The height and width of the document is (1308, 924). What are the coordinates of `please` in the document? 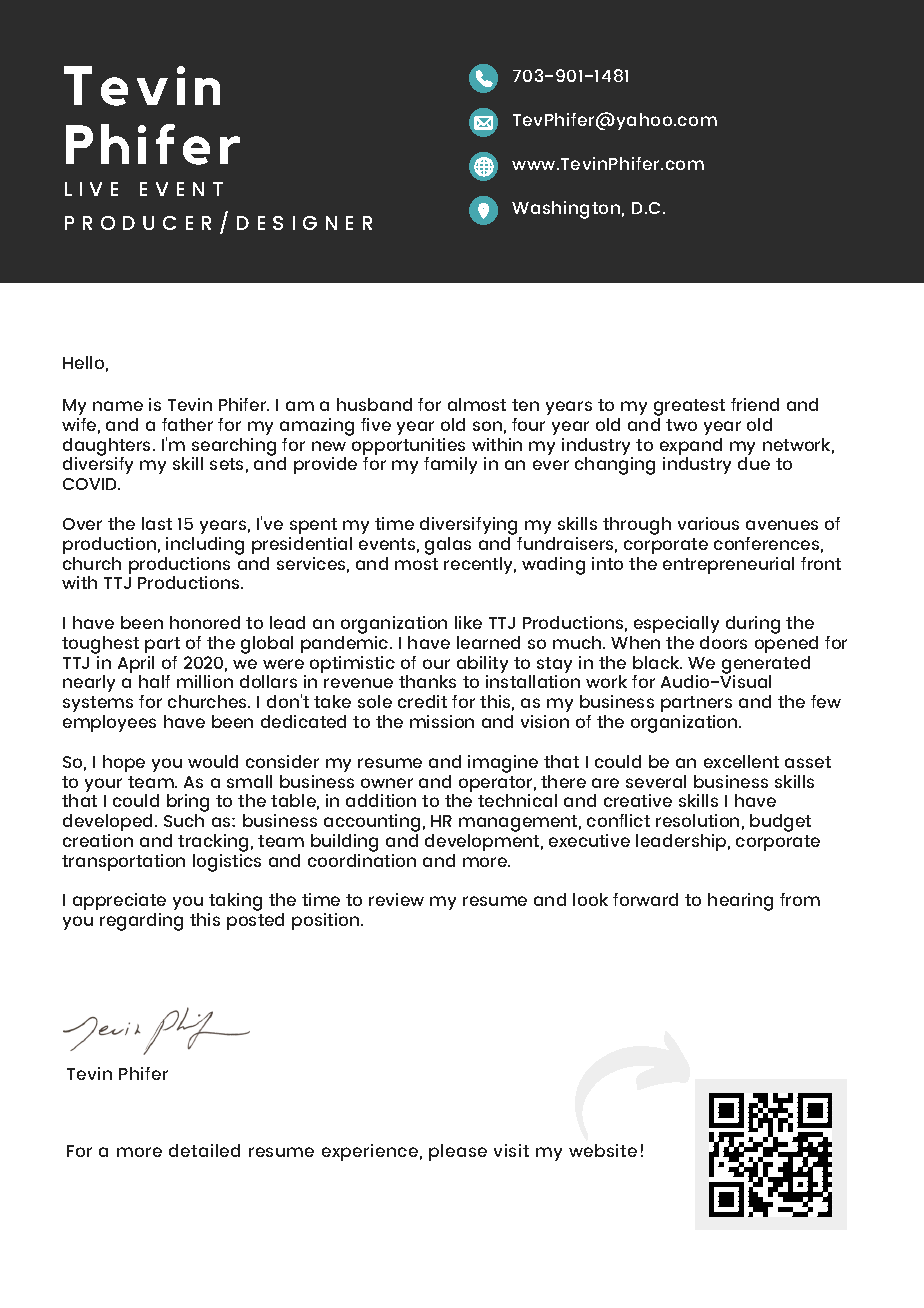 It's located at (458, 1152).
